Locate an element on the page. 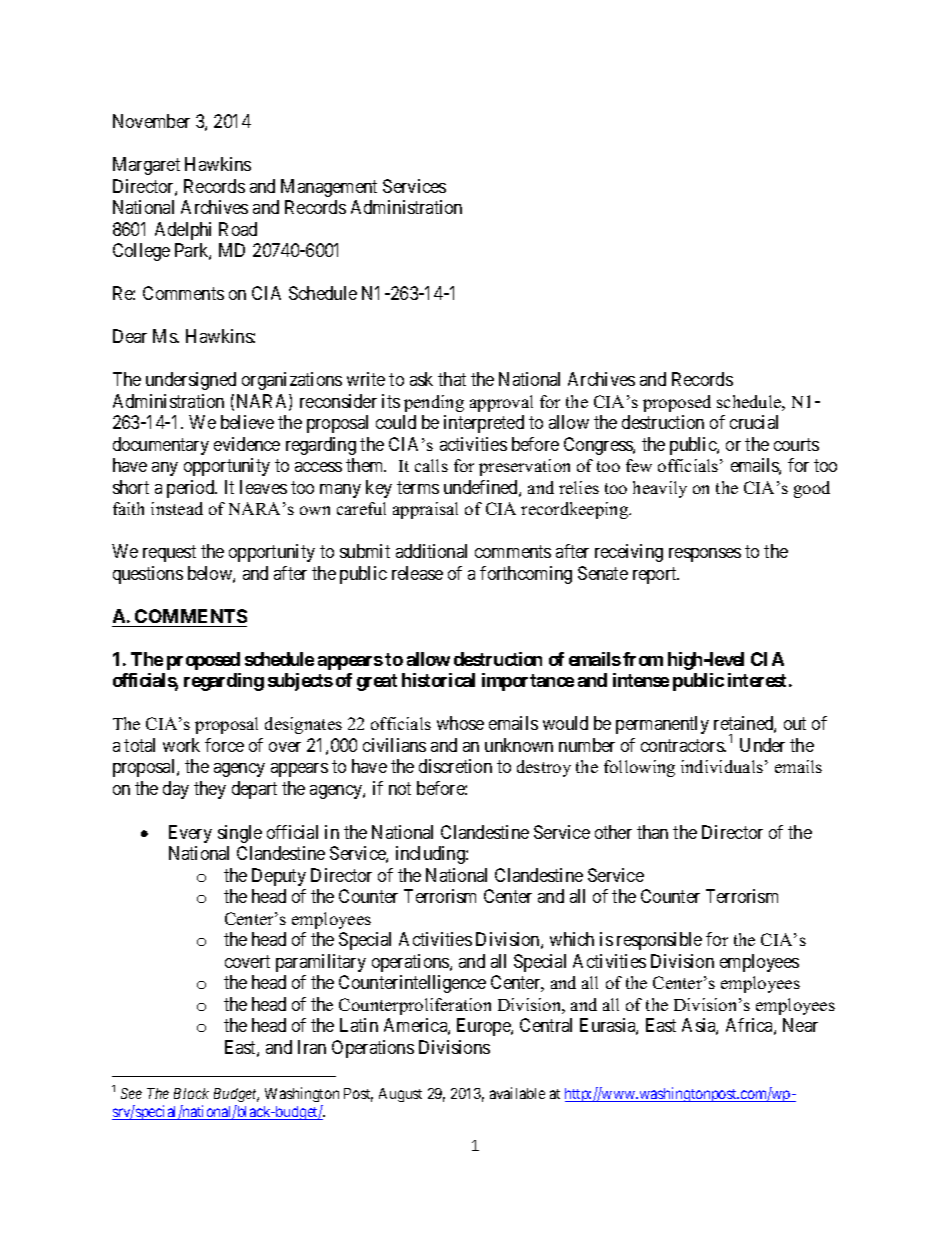 Image resolution: width=952 pixels, height=1233 pixels. Management is located at coordinates (329, 188).
